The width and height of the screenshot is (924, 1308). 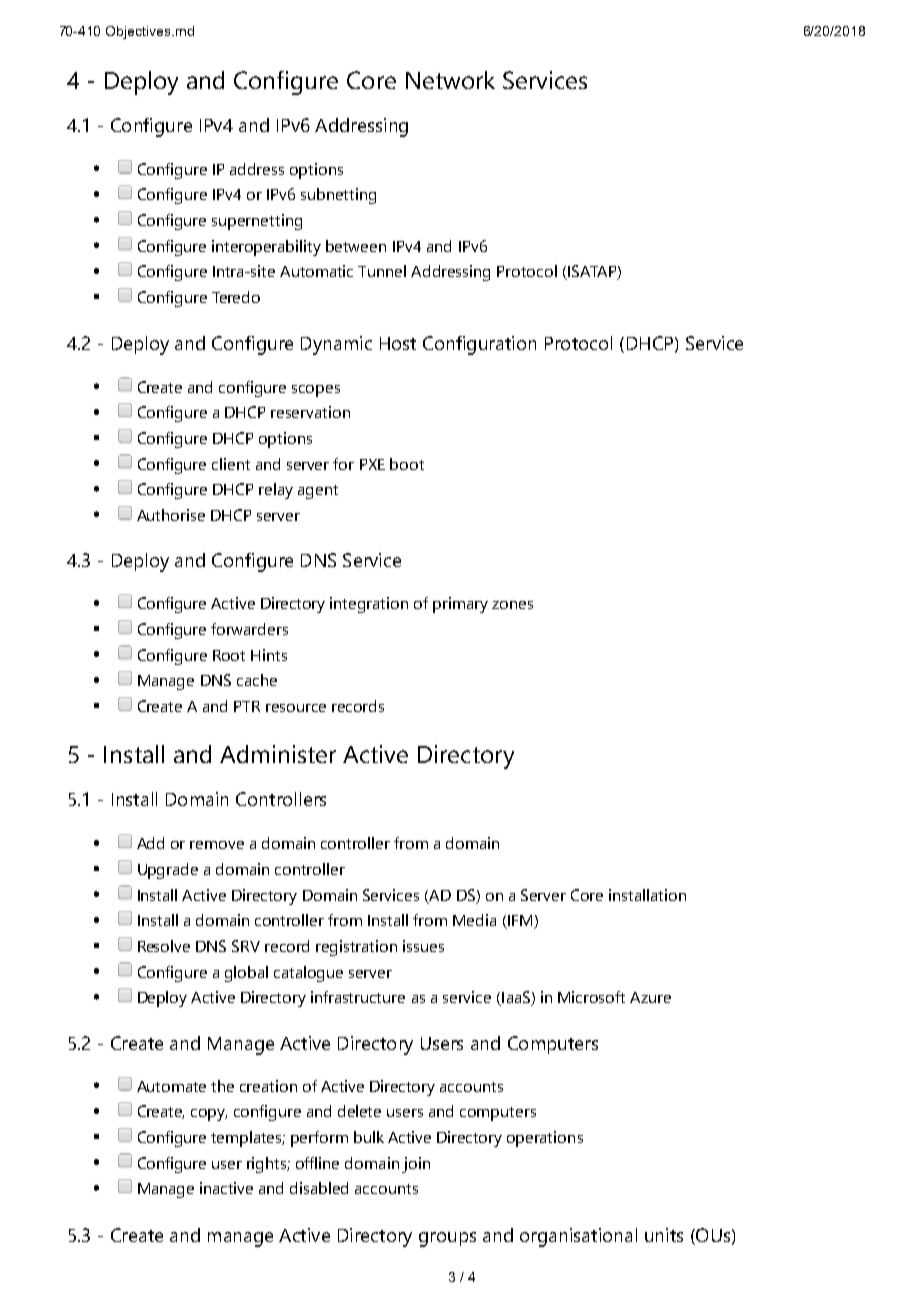 I want to click on organisational, so click(x=578, y=1237).
